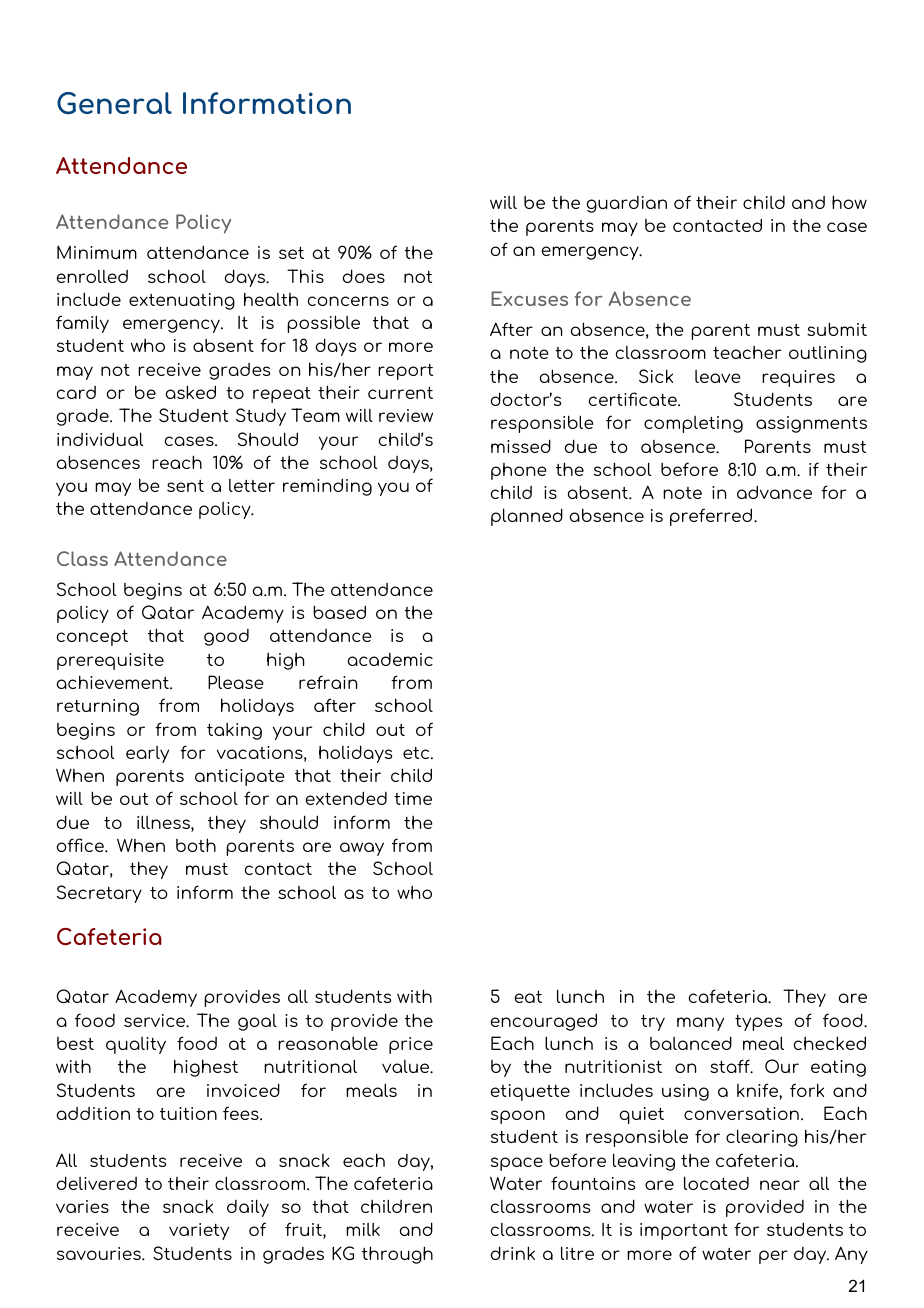 This page has width=924, height=1308. I want to click on letter, so click(252, 485).
